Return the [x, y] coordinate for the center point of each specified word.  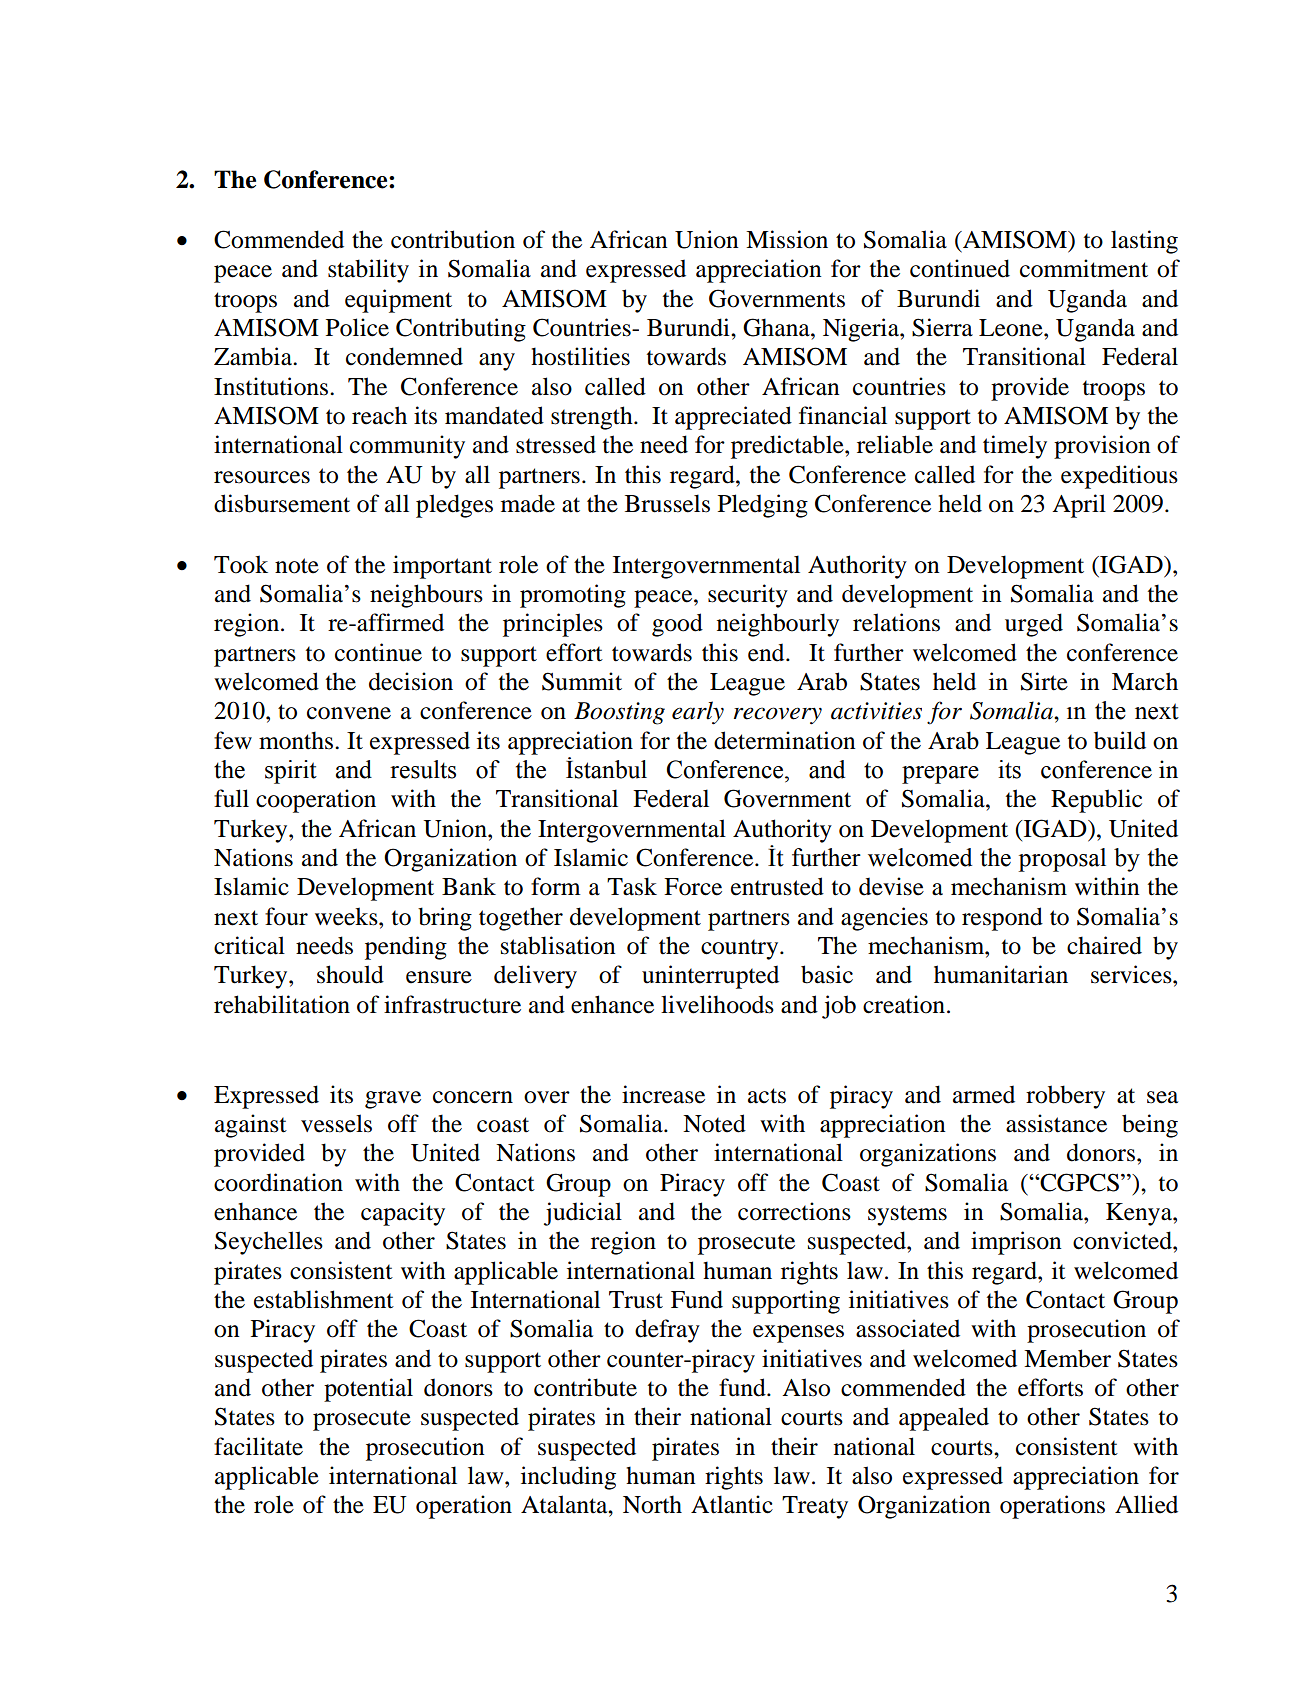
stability [368, 271]
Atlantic [732, 1504]
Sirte [1044, 681]
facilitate [258, 1446]
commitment [1084, 268]
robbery [1065, 1097]
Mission [787, 239]
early [698, 713]
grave [393, 1100]
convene [349, 713]
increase [663, 1094]
